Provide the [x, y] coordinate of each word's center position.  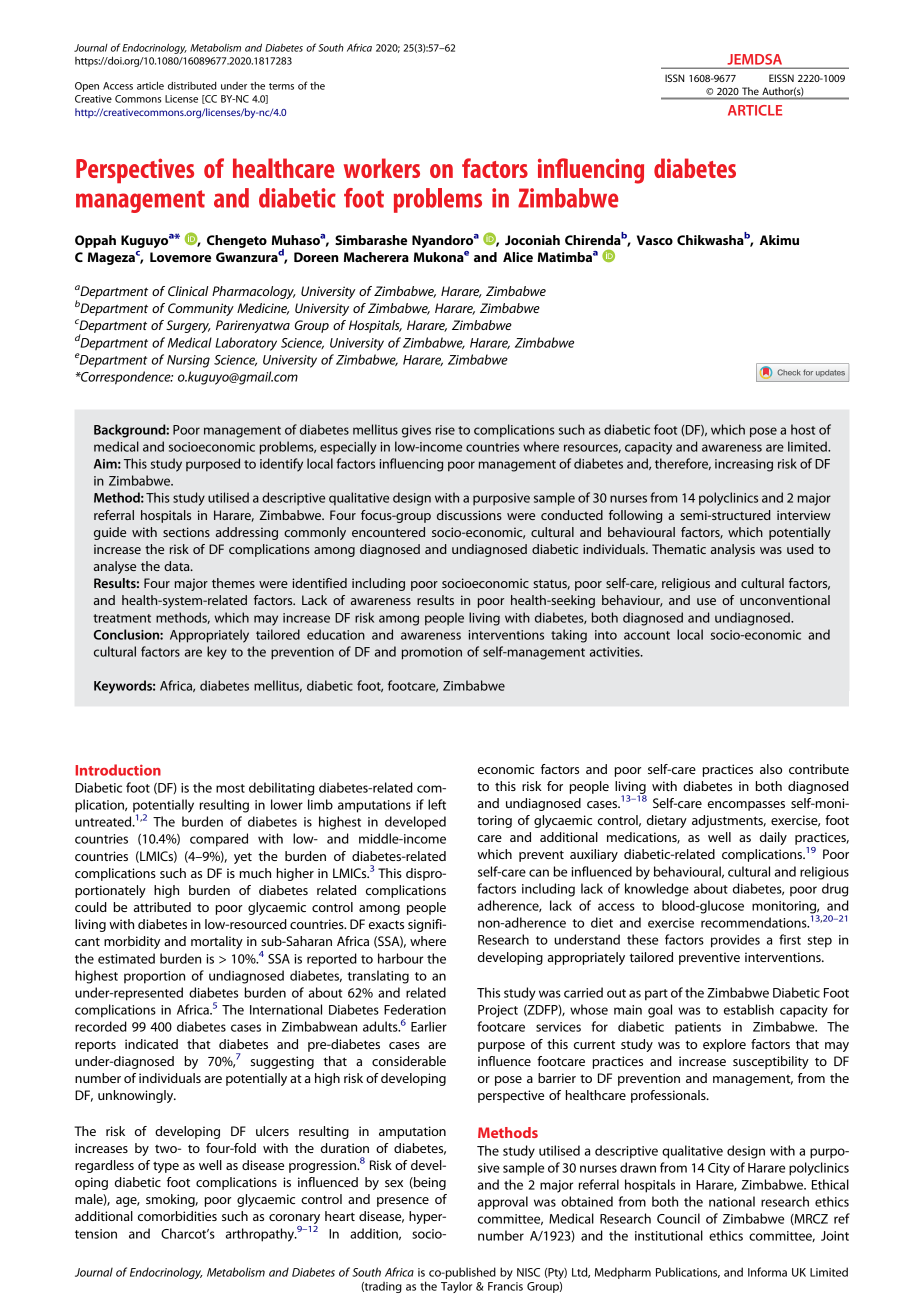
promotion [432, 653]
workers [382, 168]
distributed [192, 85]
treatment [122, 618]
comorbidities [177, 1216]
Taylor [456, 1287]
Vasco [655, 240]
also [771, 769]
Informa [767, 1272]
